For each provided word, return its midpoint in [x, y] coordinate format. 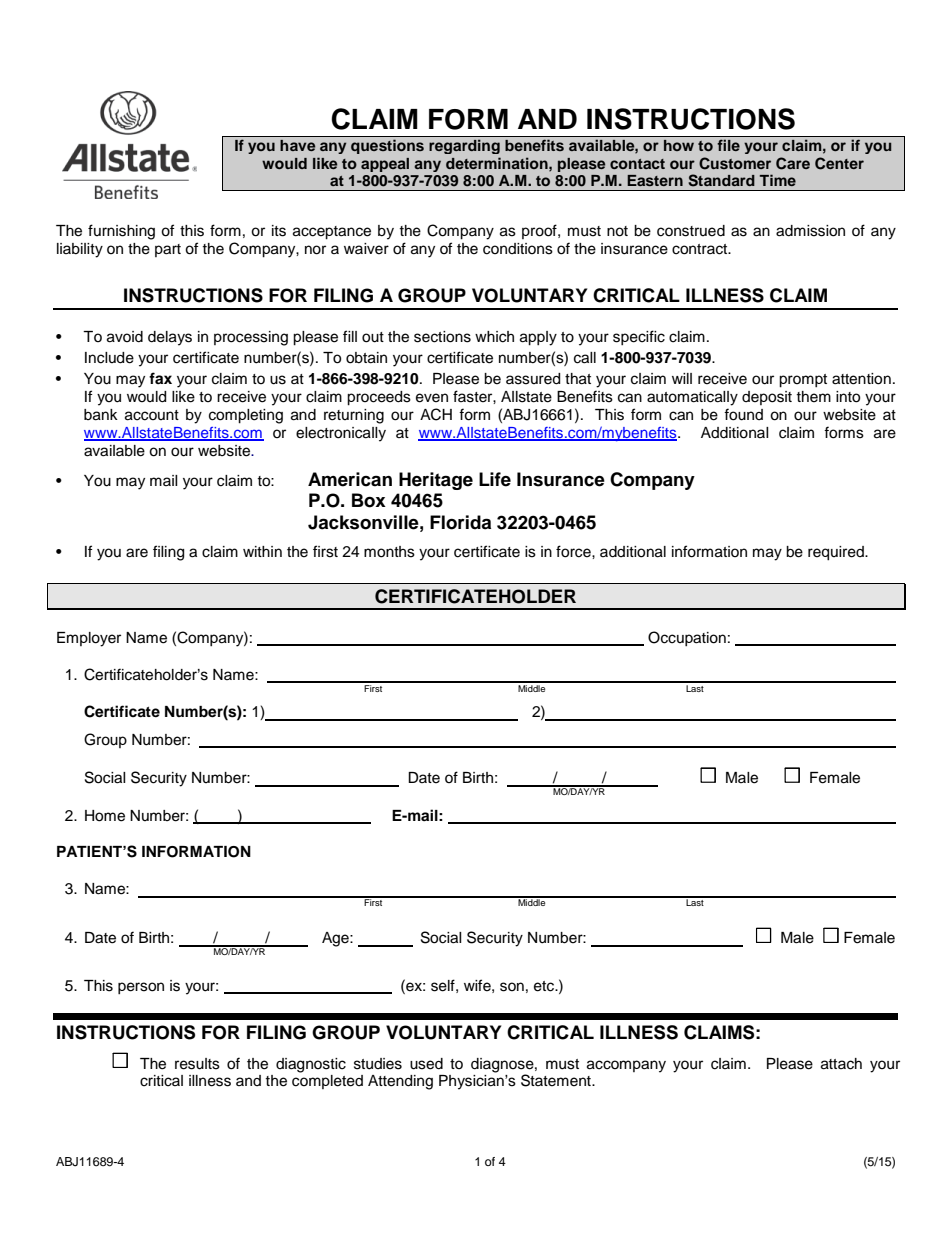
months [389, 552]
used [426, 1064]
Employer [89, 639]
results [197, 1064]
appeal [385, 165]
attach [841, 1064]
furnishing [121, 232]
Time [778, 180]
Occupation [687, 638]
